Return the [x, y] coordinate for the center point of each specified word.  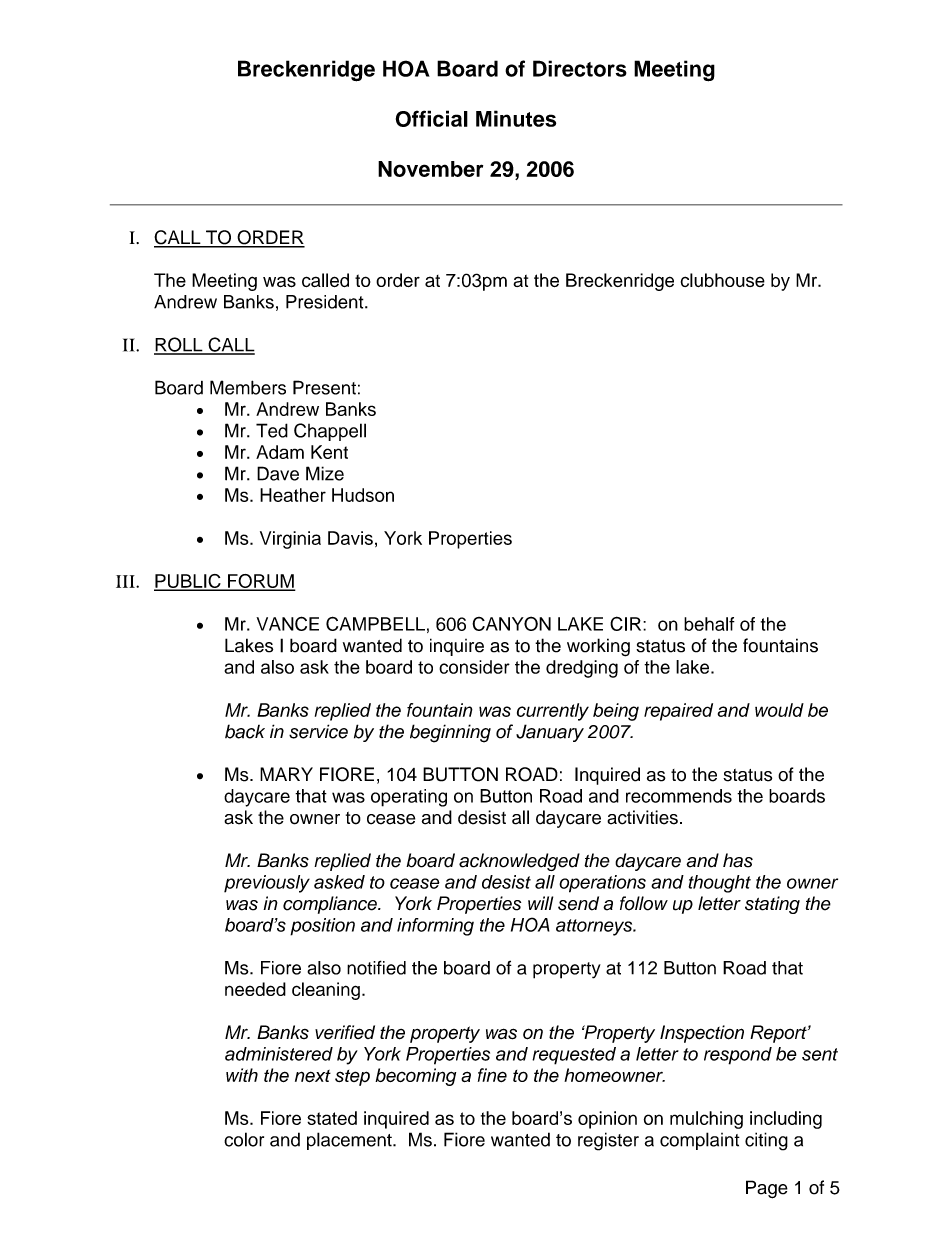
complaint [700, 1141]
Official [432, 118]
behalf [709, 624]
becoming [415, 1077]
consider [474, 667]
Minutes [516, 118]
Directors [580, 68]
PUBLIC [188, 582]
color [244, 1139]
